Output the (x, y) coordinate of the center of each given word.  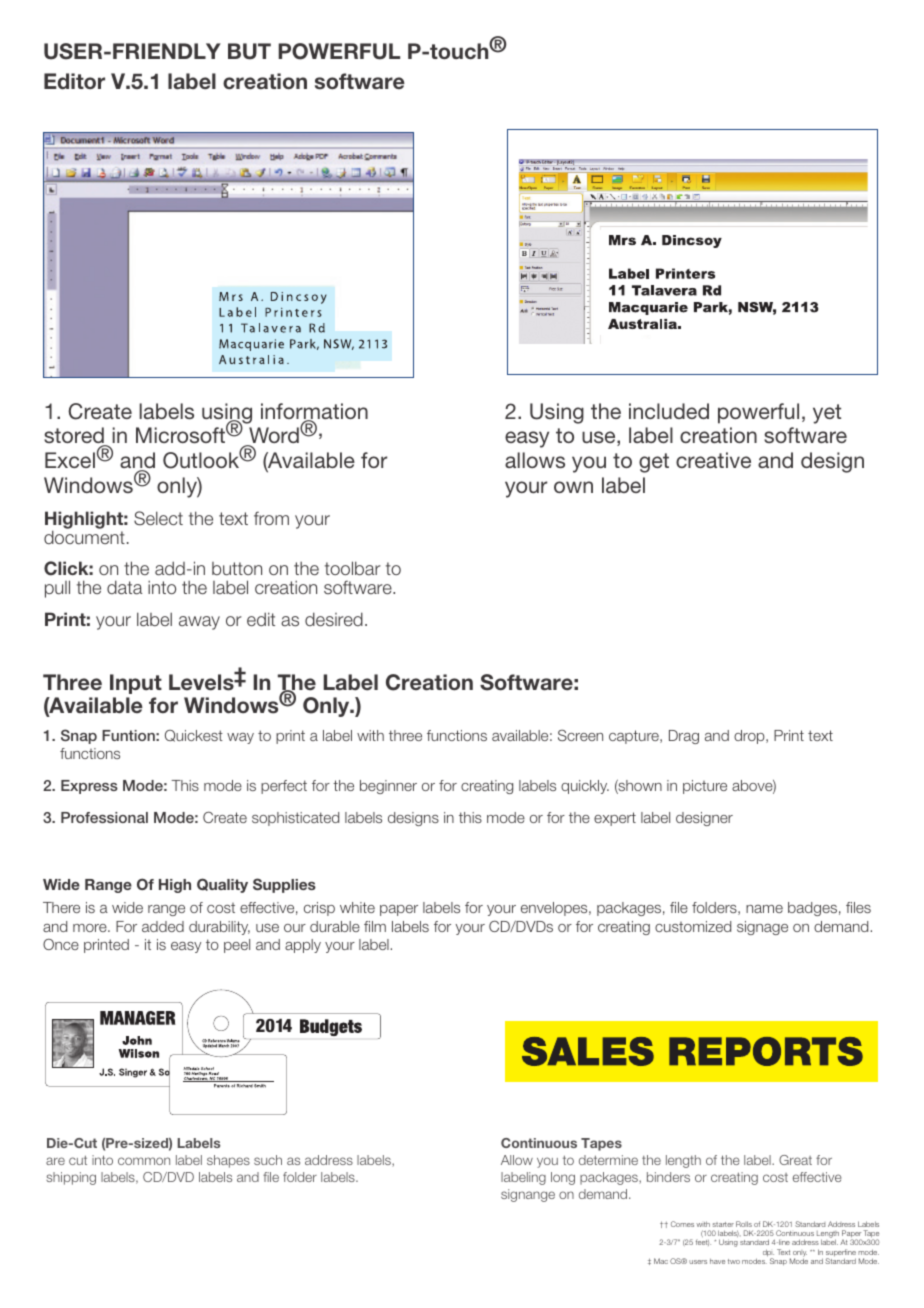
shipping (71, 1178)
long (563, 1178)
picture (705, 787)
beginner (388, 787)
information (314, 412)
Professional (104, 817)
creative (713, 460)
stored (75, 437)
